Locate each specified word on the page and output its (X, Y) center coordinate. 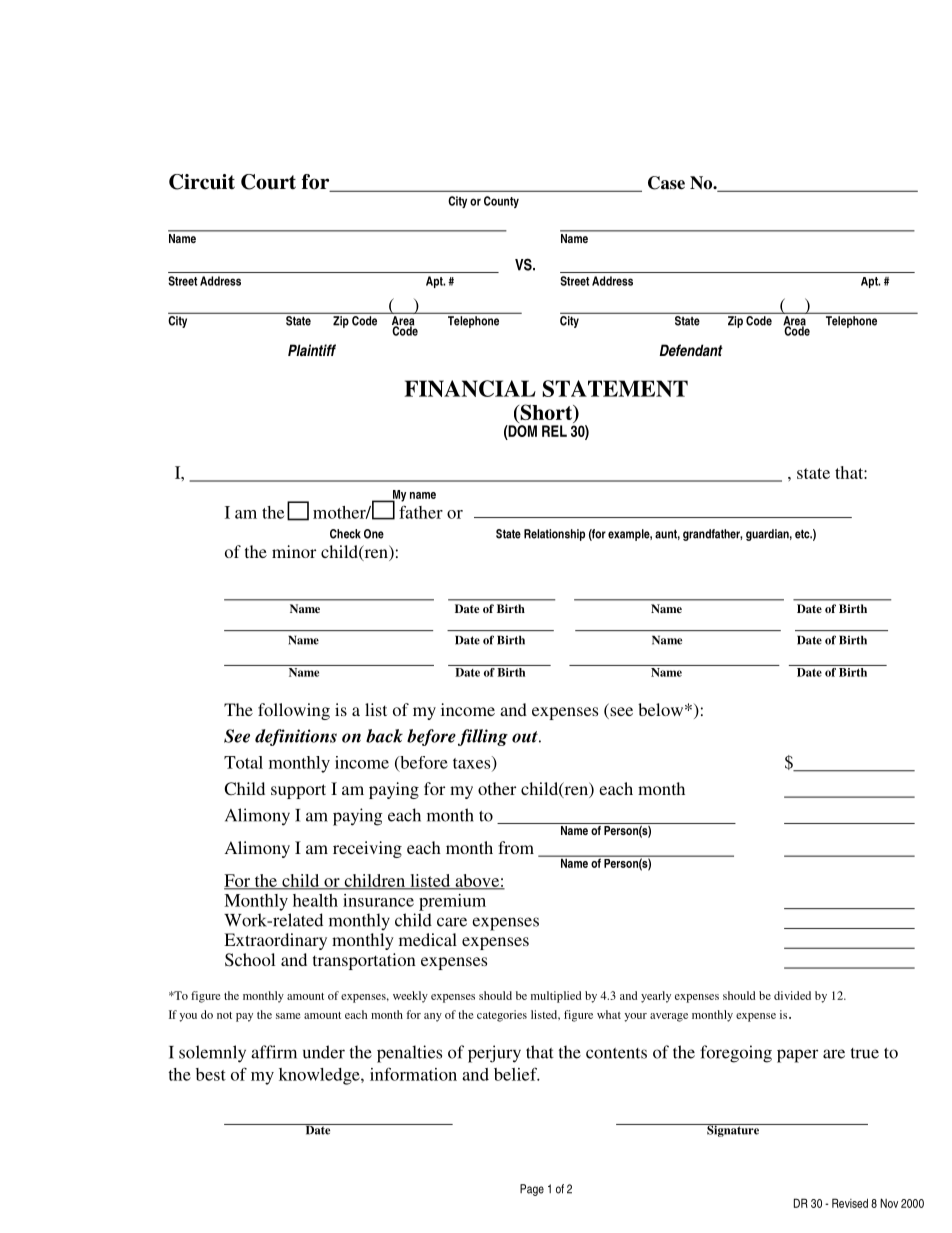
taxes (473, 763)
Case (666, 183)
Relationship (554, 535)
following (294, 711)
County (501, 202)
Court (268, 182)
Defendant (691, 350)
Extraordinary (275, 941)
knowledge (320, 1076)
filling (483, 737)
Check (345, 534)
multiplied (556, 997)
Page (532, 1190)
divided (792, 995)
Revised (850, 1203)
